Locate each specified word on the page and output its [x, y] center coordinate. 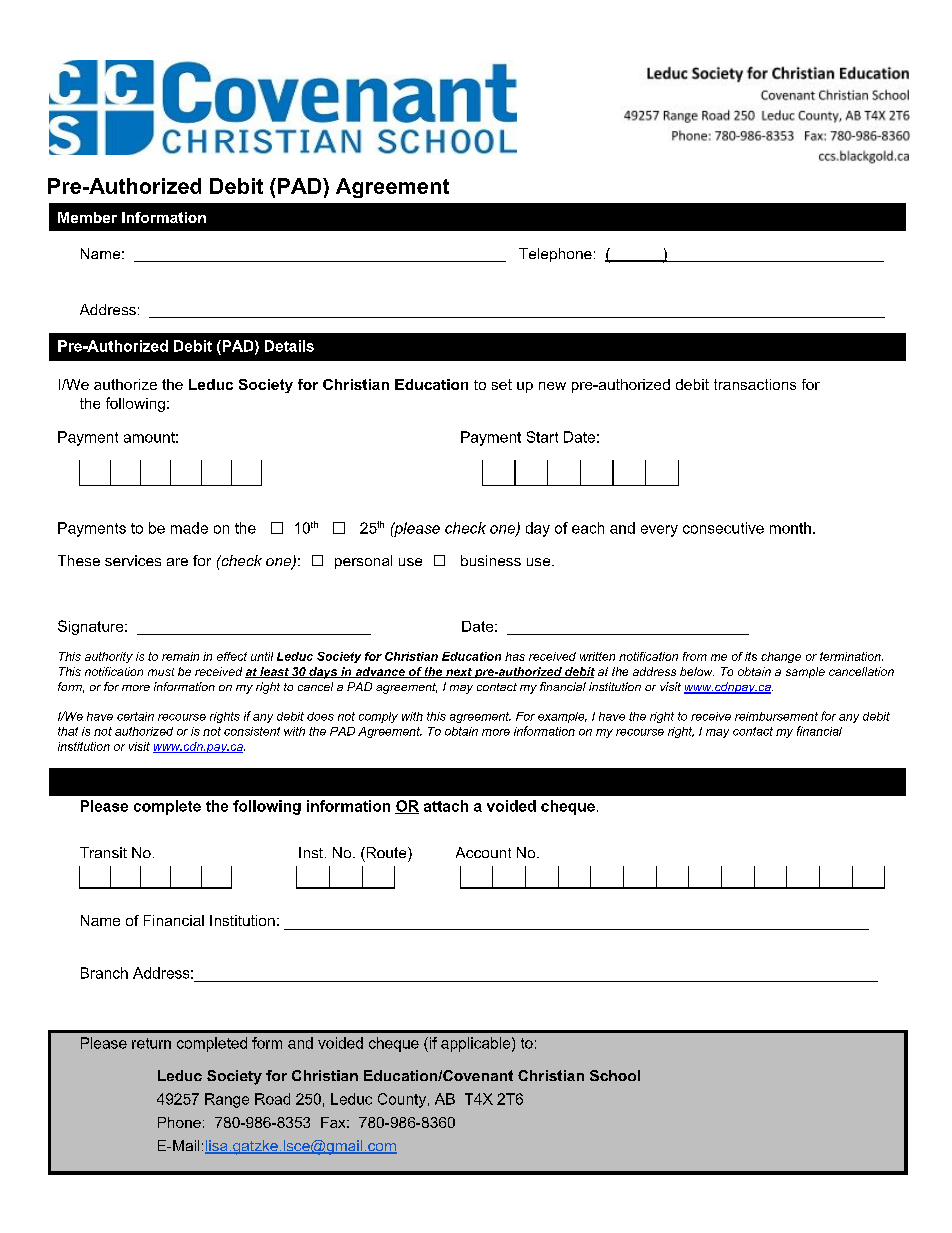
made [189, 528]
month [790, 528]
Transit [103, 852]
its [751, 656]
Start [542, 437]
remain [180, 656]
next [459, 673]
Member [87, 217]
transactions [755, 384]
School [615, 1075]
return [151, 1043]
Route [386, 852]
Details [289, 346]
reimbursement [776, 716]
